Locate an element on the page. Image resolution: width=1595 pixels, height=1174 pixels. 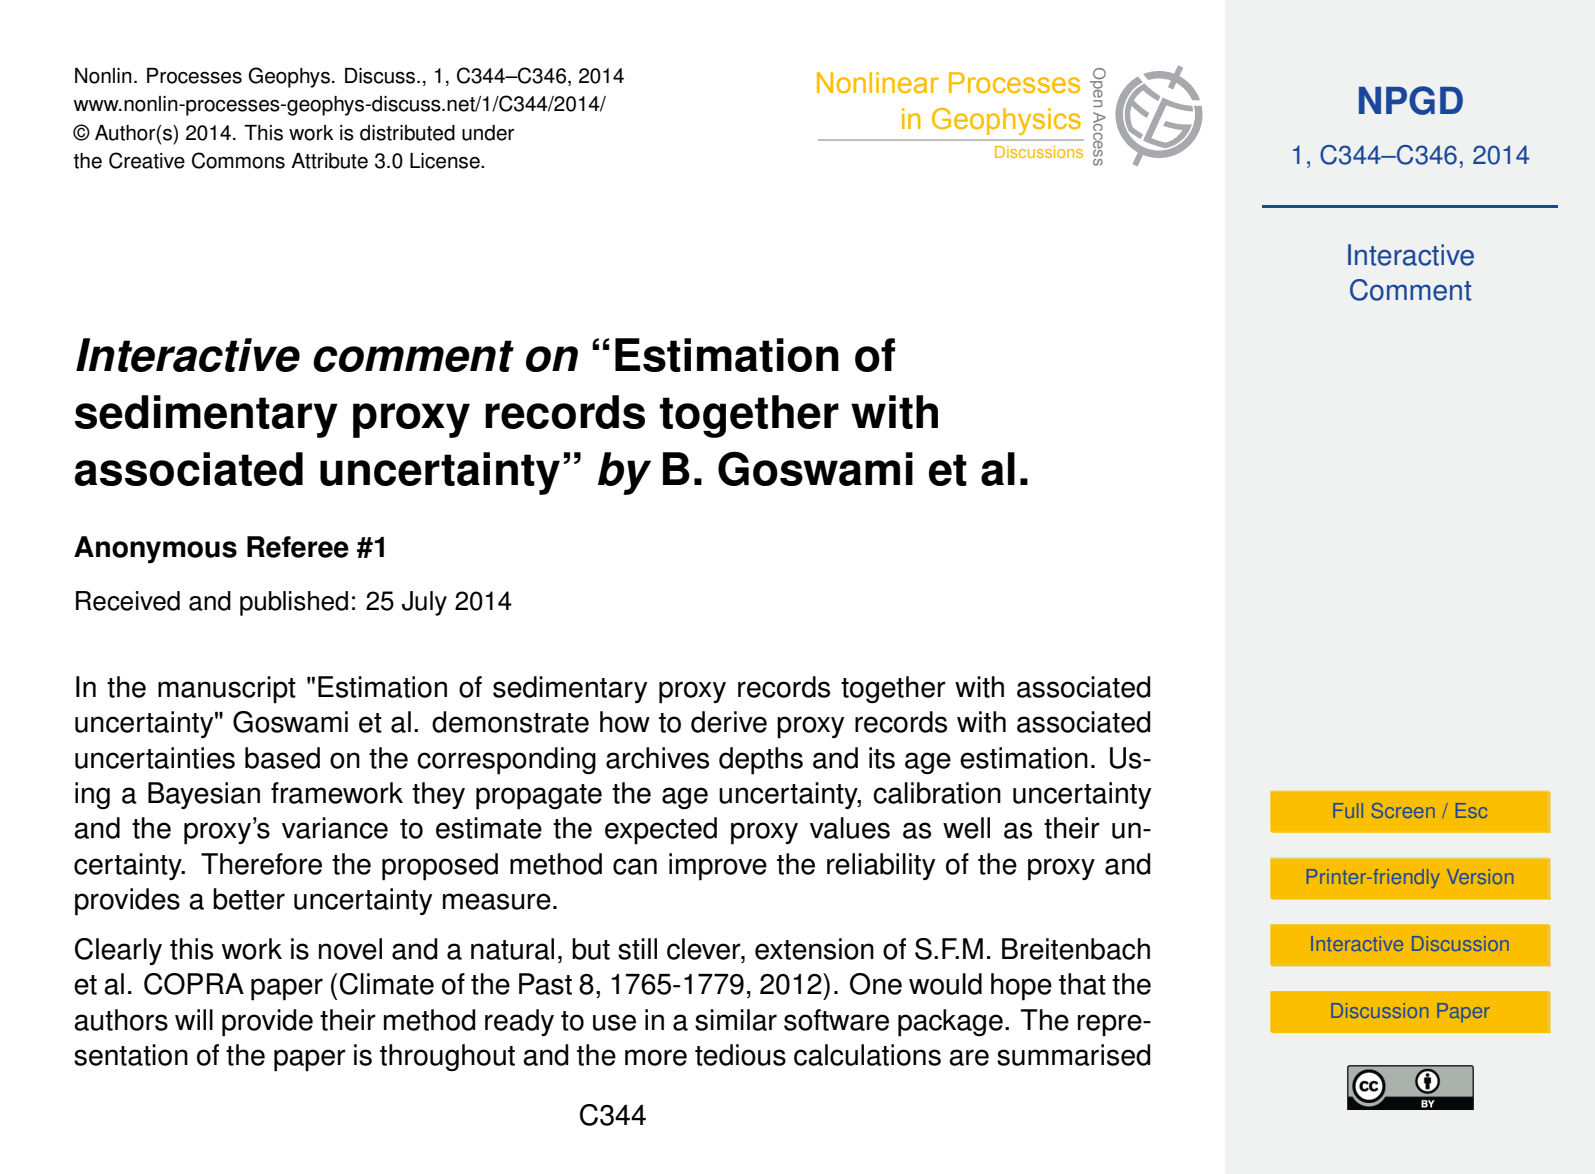
July is located at coordinates (424, 603).
